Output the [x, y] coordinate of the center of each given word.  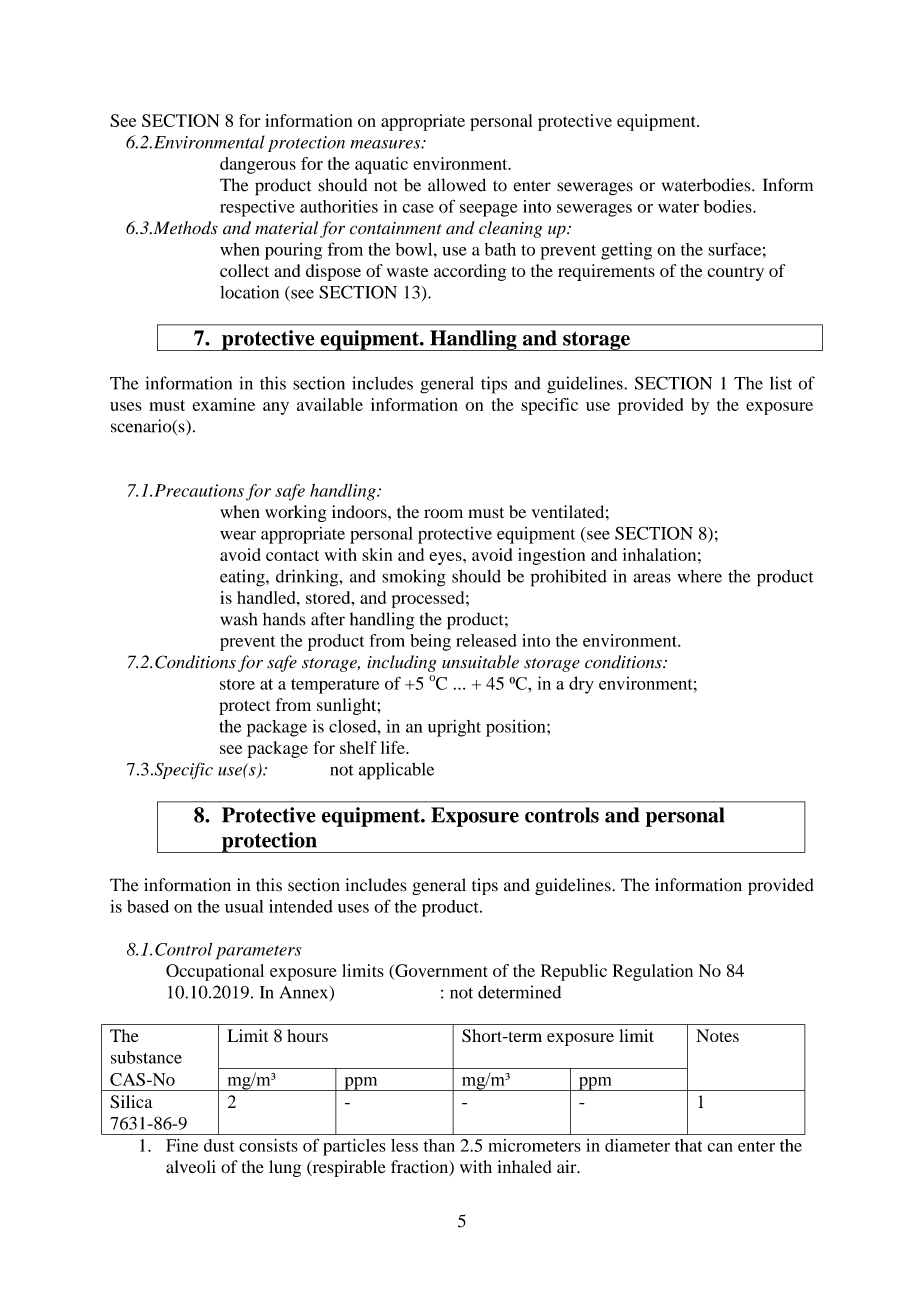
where [699, 576]
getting [626, 251]
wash [238, 619]
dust [219, 1145]
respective [257, 208]
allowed [457, 185]
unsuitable [480, 662]
